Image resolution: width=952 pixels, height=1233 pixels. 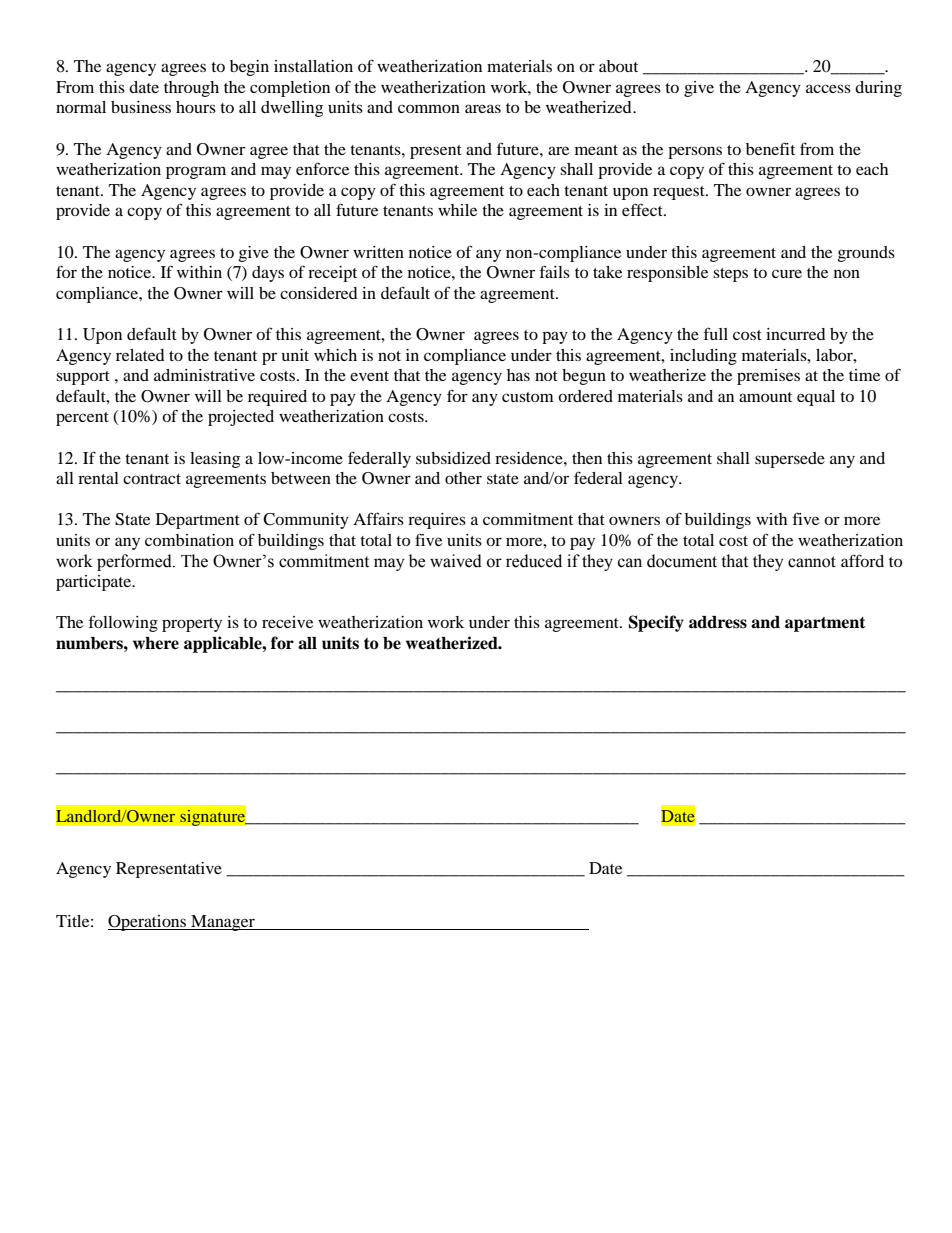 I want to click on through, so click(x=191, y=89).
